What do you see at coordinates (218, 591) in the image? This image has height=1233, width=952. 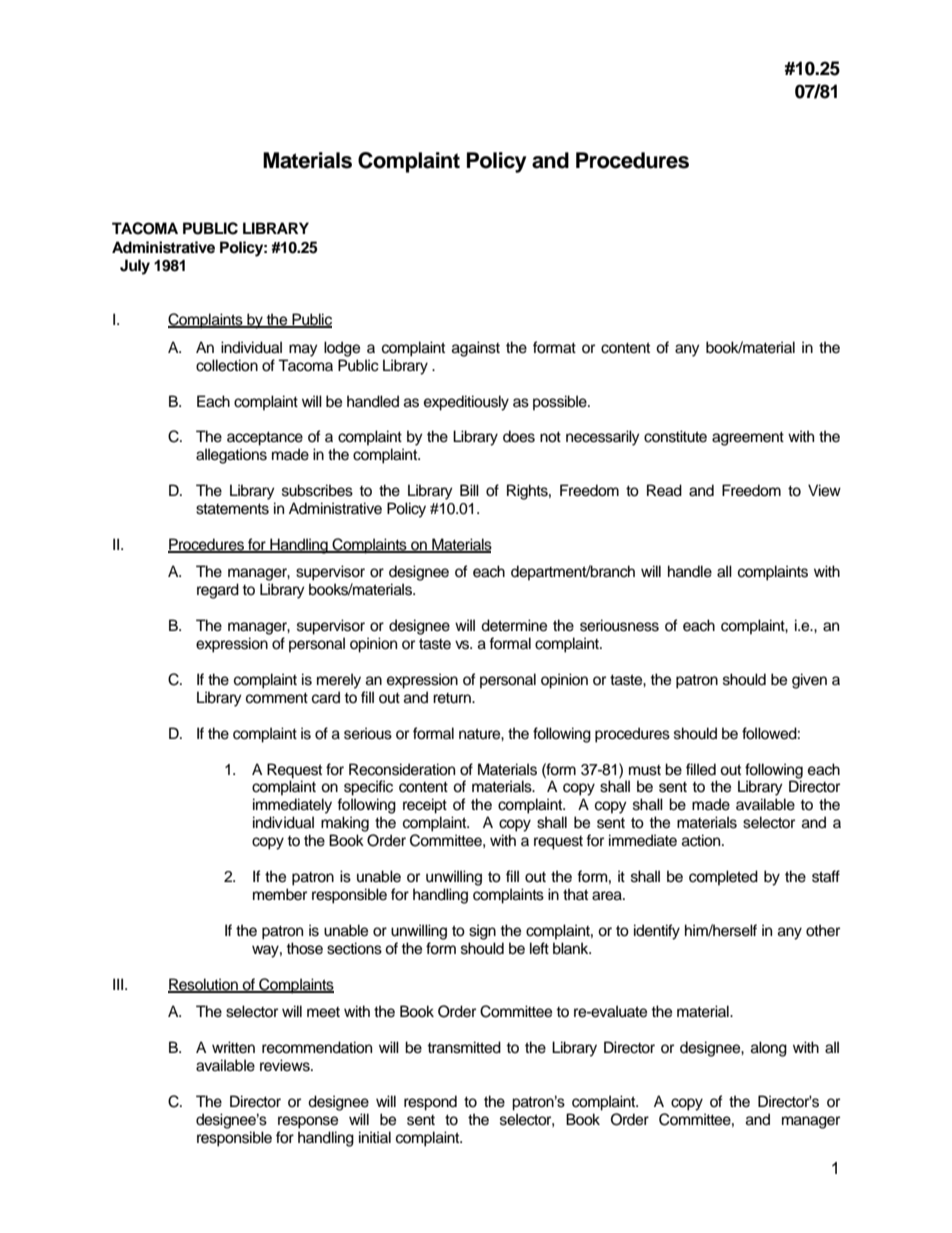 I see `regard` at bounding box center [218, 591].
